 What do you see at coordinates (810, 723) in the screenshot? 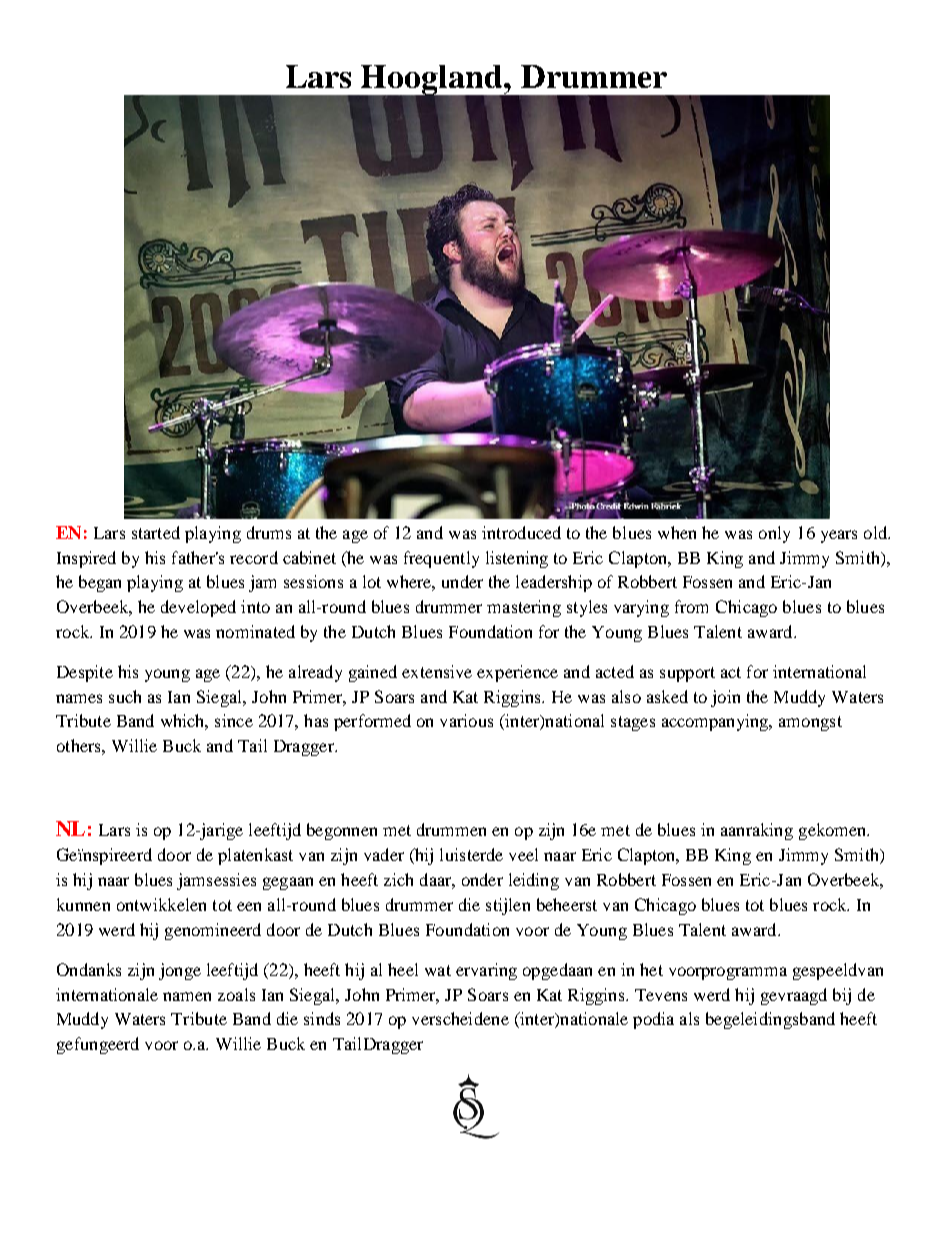
I see `amongst` at bounding box center [810, 723].
